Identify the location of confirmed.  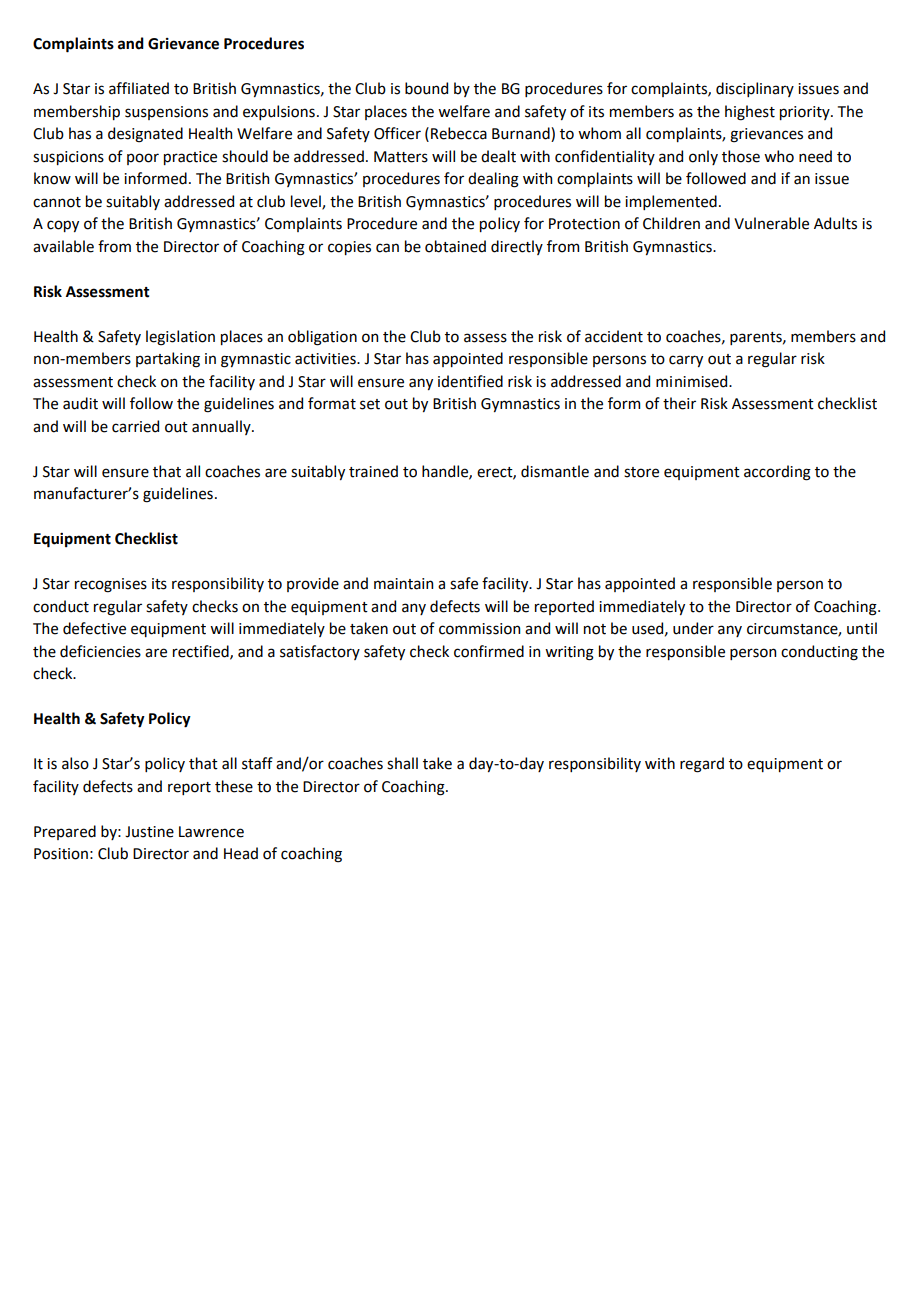
(489, 651).
